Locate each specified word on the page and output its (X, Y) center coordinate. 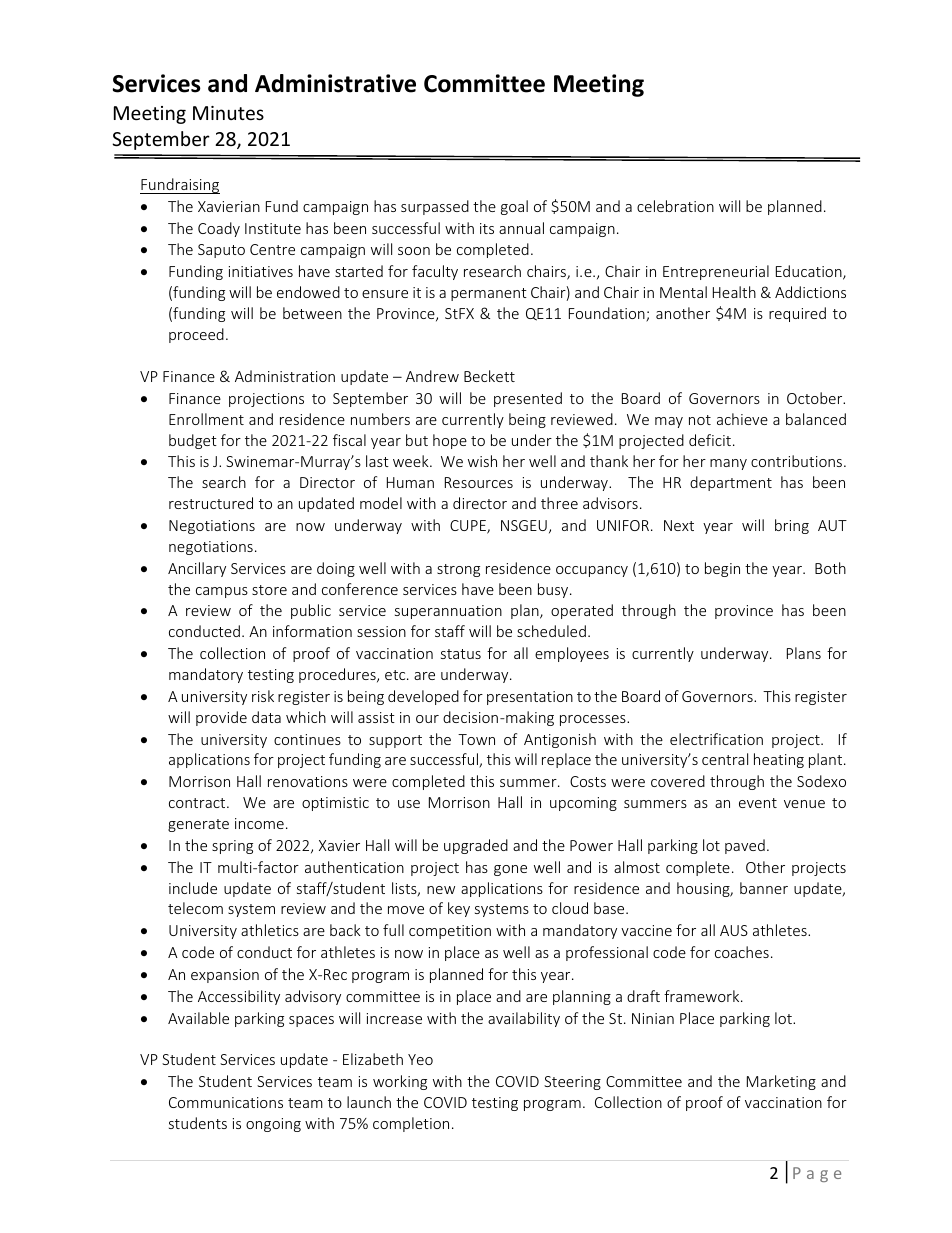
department (731, 483)
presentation (530, 698)
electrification (716, 739)
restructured (211, 503)
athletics (270, 930)
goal (514, 207)
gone (510, 870)
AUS (734, 930)
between (312, 313)
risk (263, 696)
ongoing (273, 1125)
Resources (479, 482)
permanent (489, 294)
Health (734, 292)
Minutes (228, 113)
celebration (675, 206)
